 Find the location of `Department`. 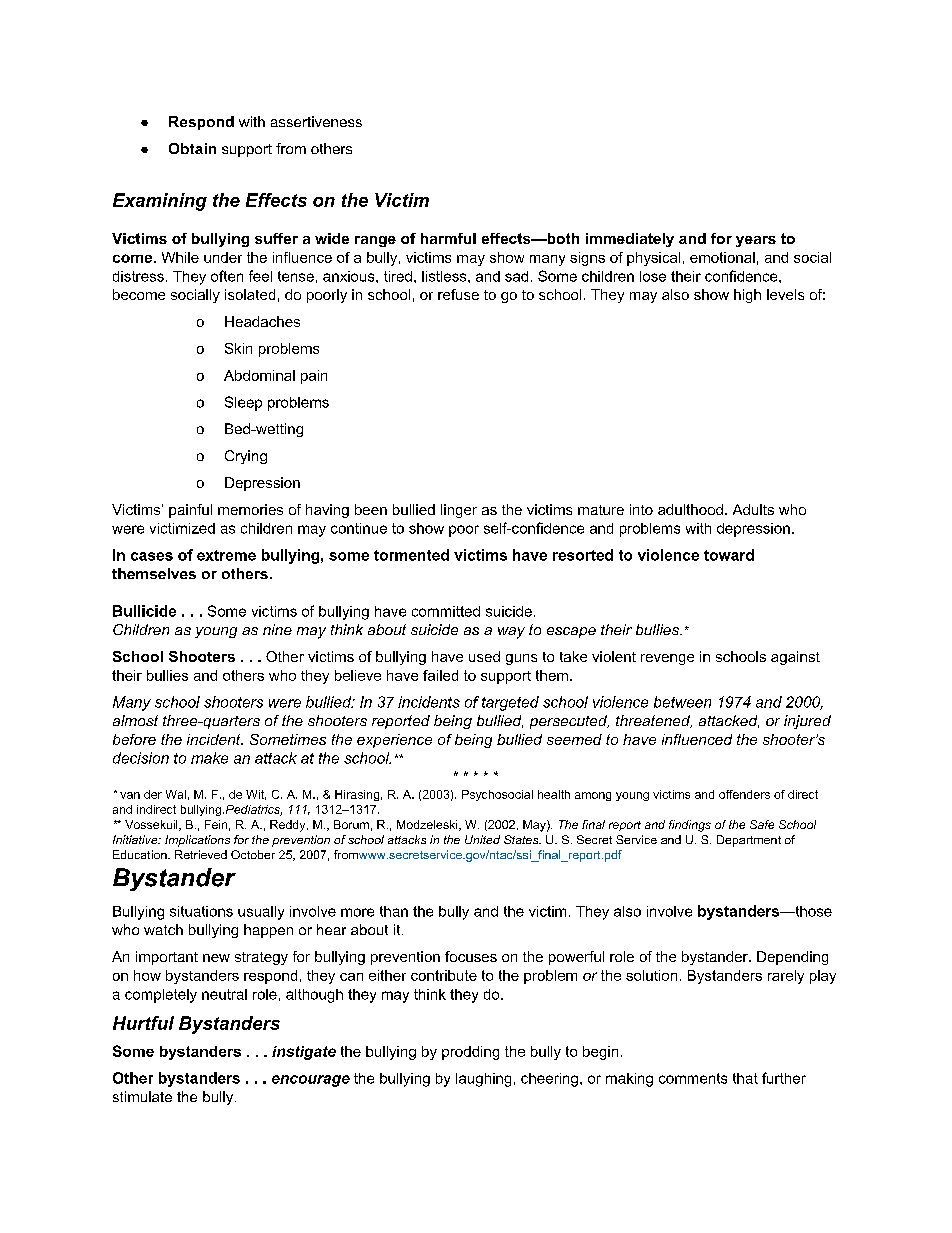

Department is located at coordinates (749, 841).
